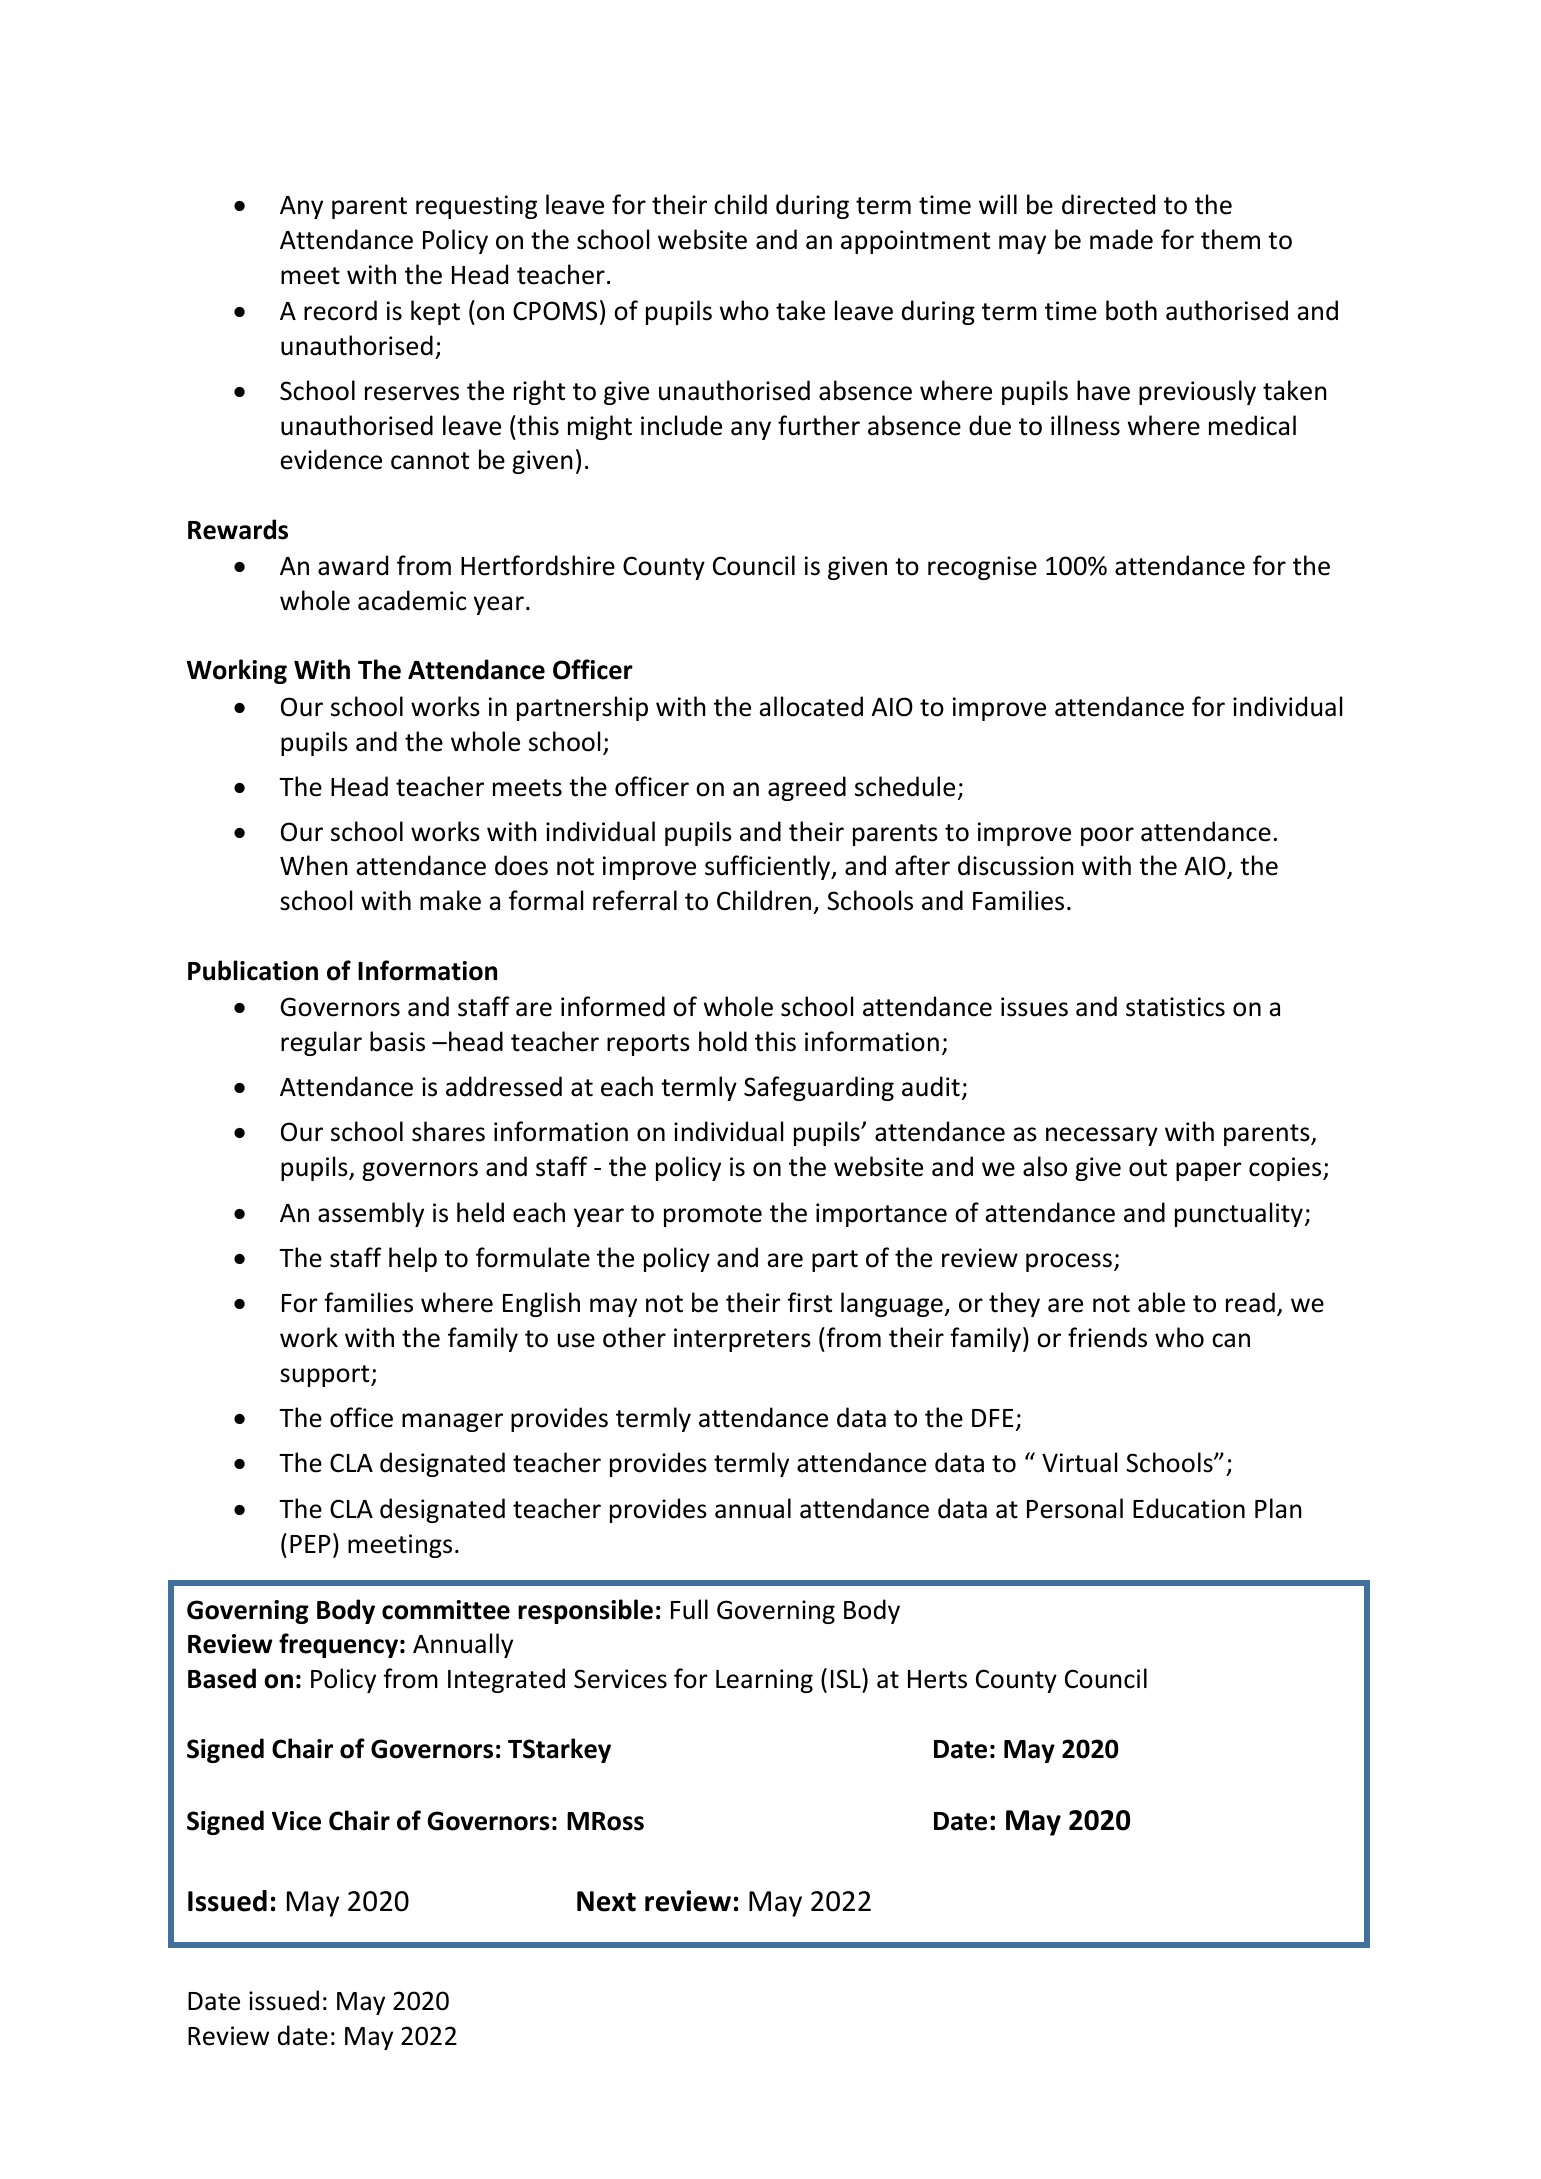  I want to click on allocated, so click(811, 706).
